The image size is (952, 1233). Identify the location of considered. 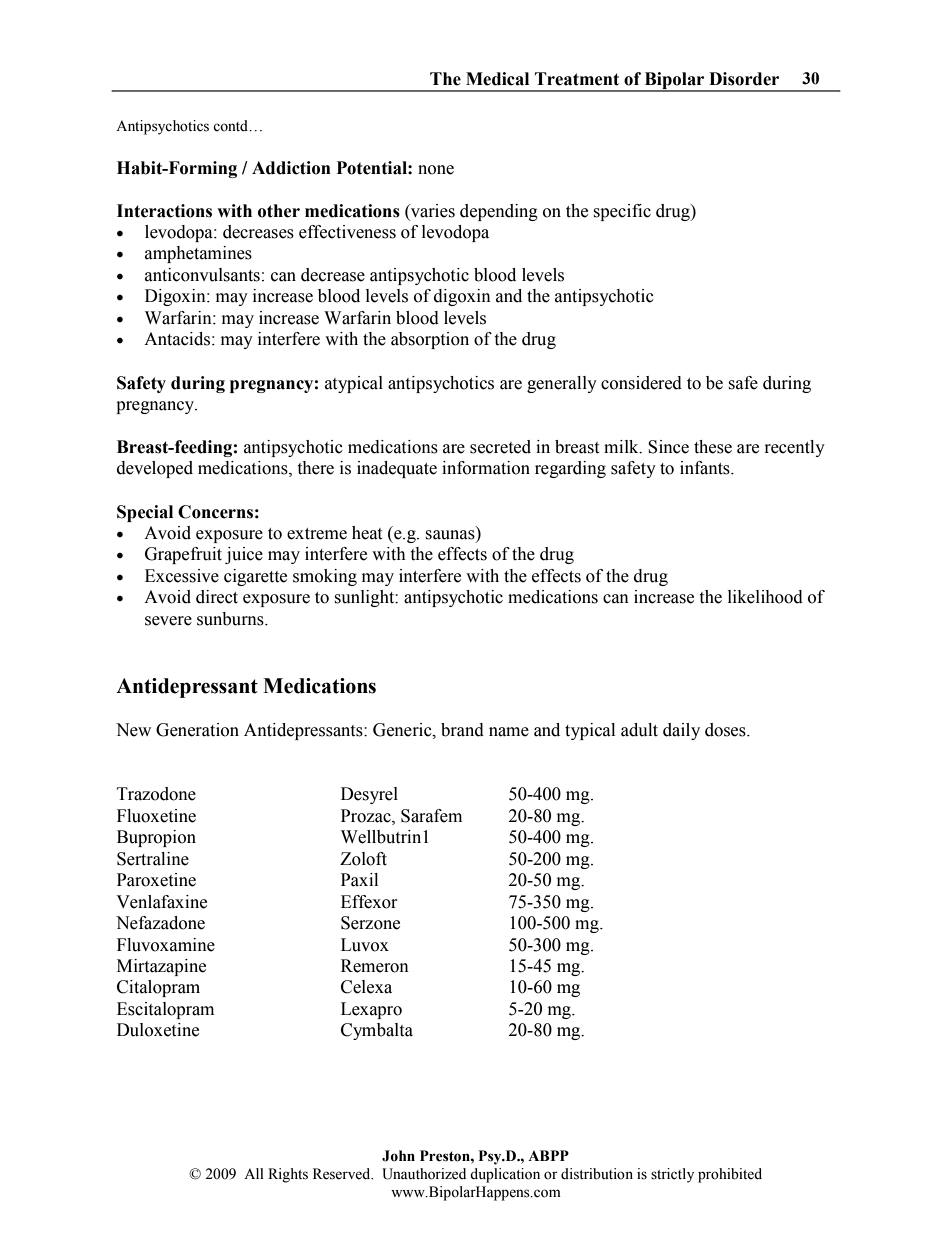
(641, 383).
